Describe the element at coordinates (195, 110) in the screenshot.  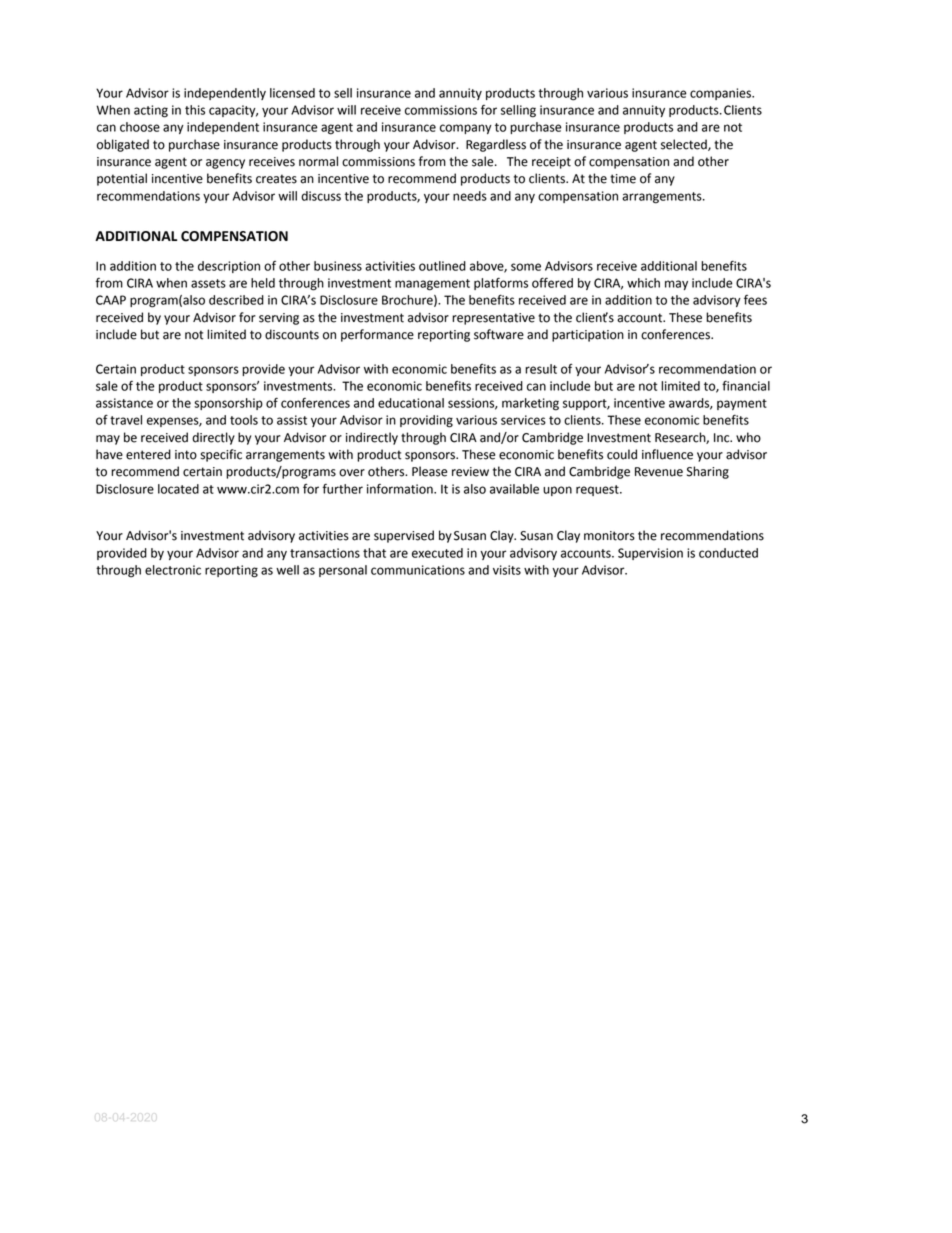
I see `this` at that location.
